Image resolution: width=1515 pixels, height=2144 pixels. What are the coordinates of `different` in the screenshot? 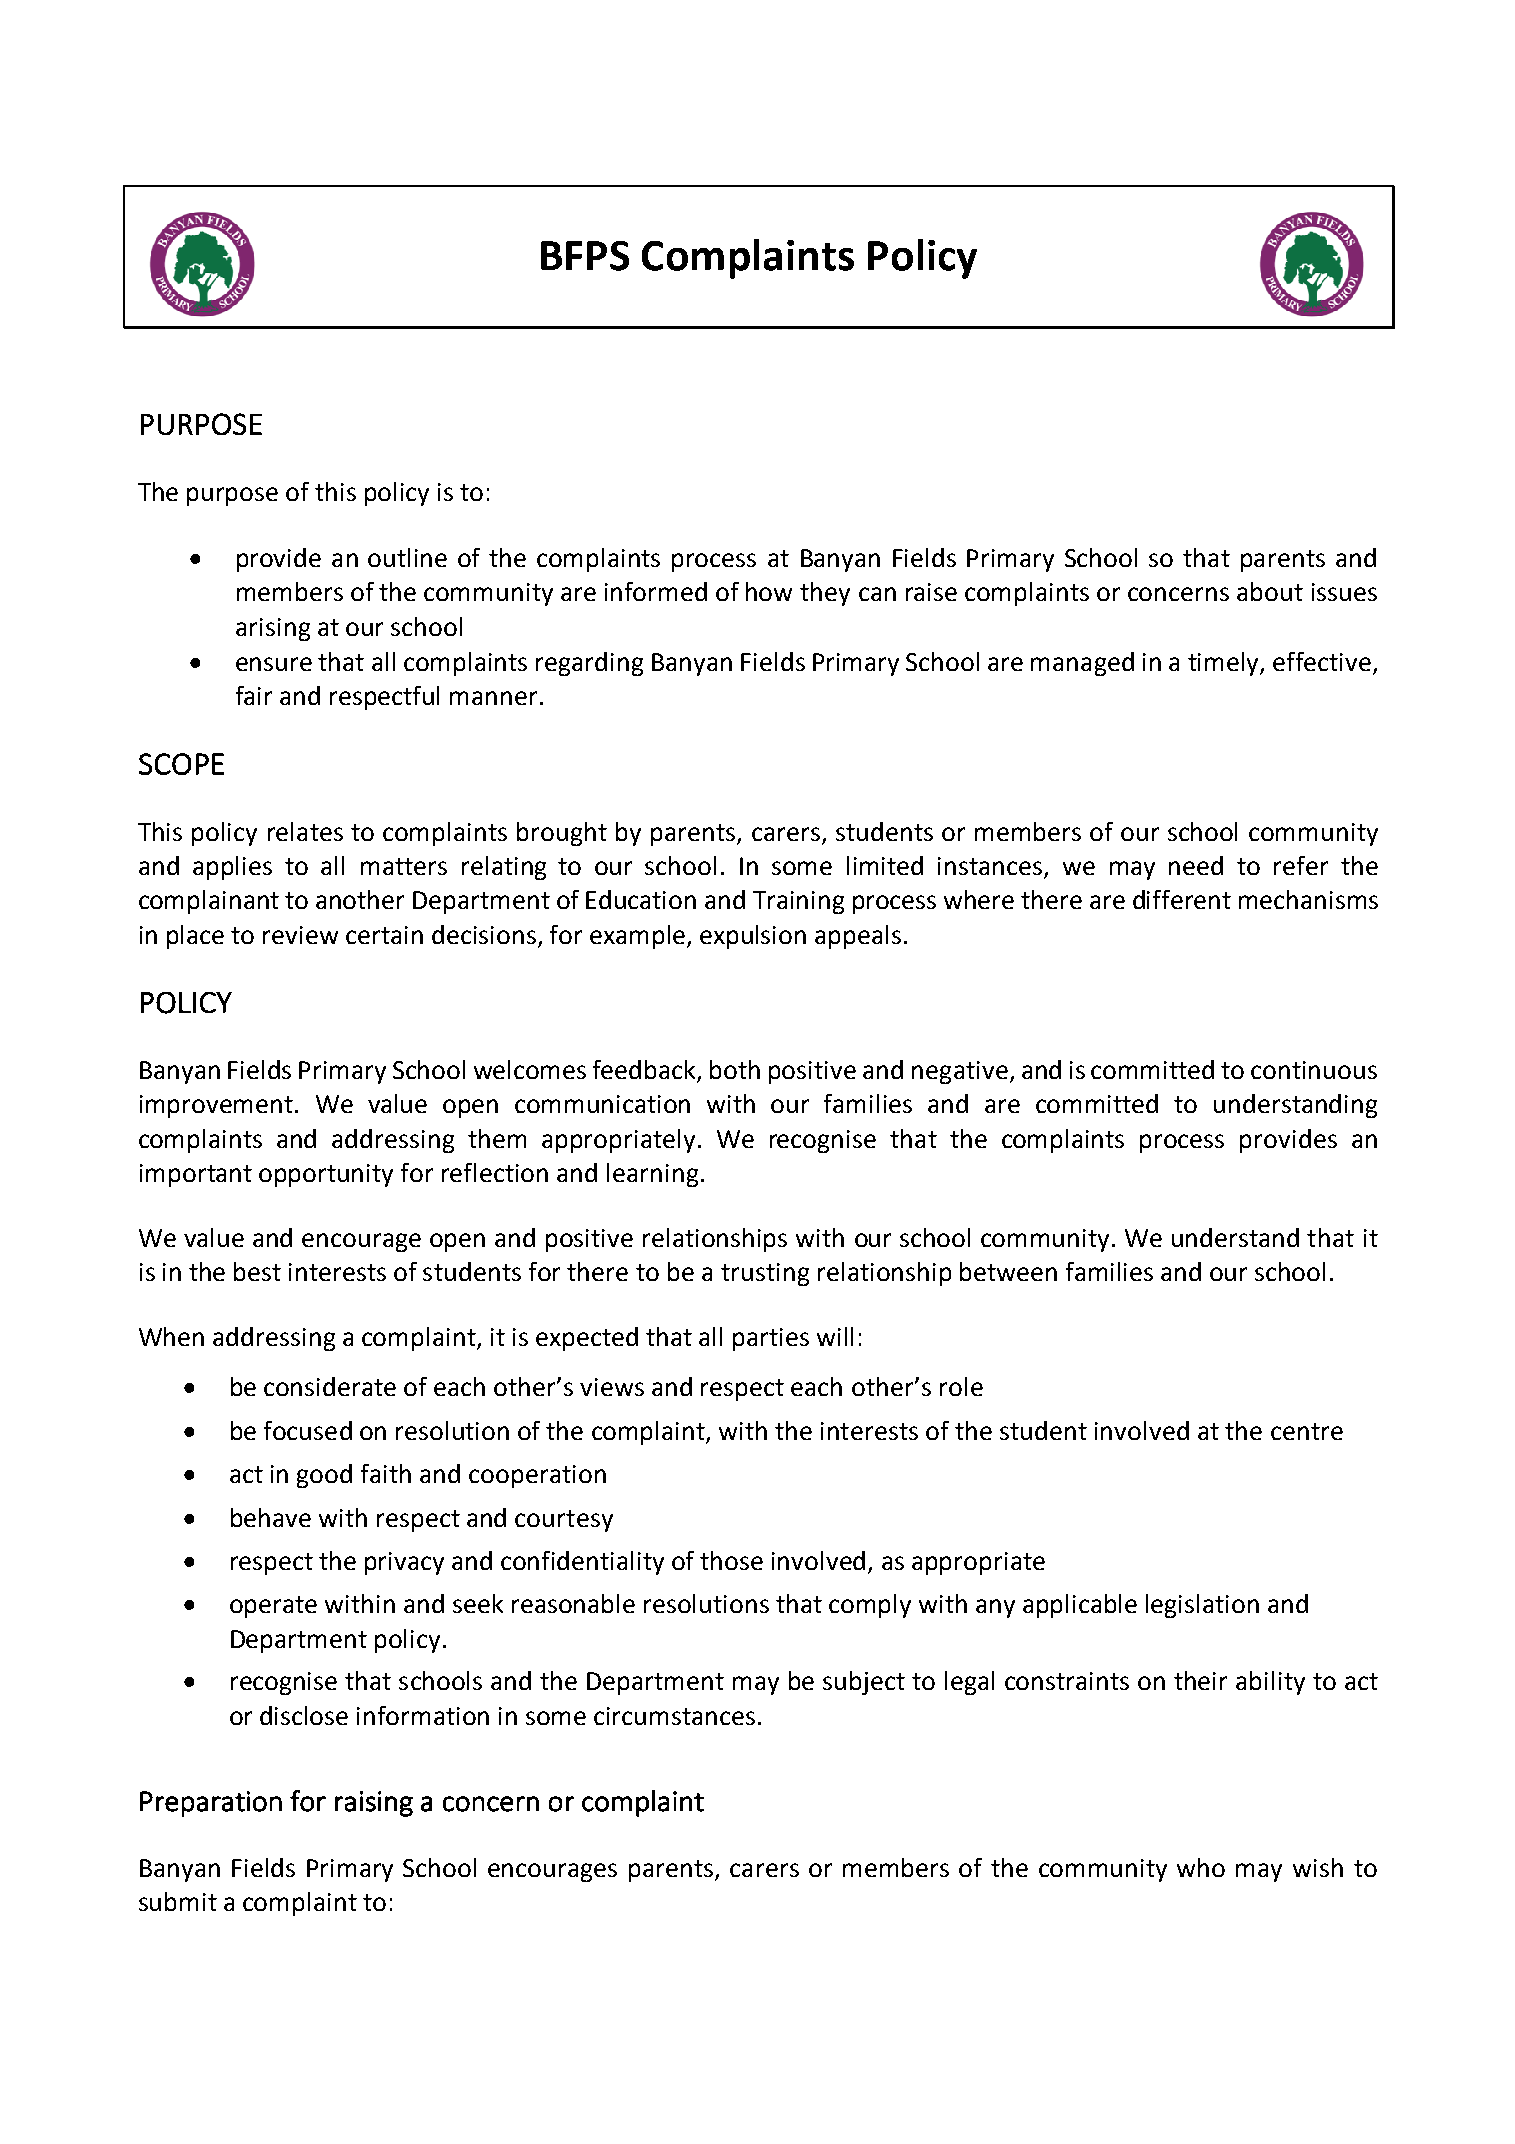 It's located at (1182, 899).
